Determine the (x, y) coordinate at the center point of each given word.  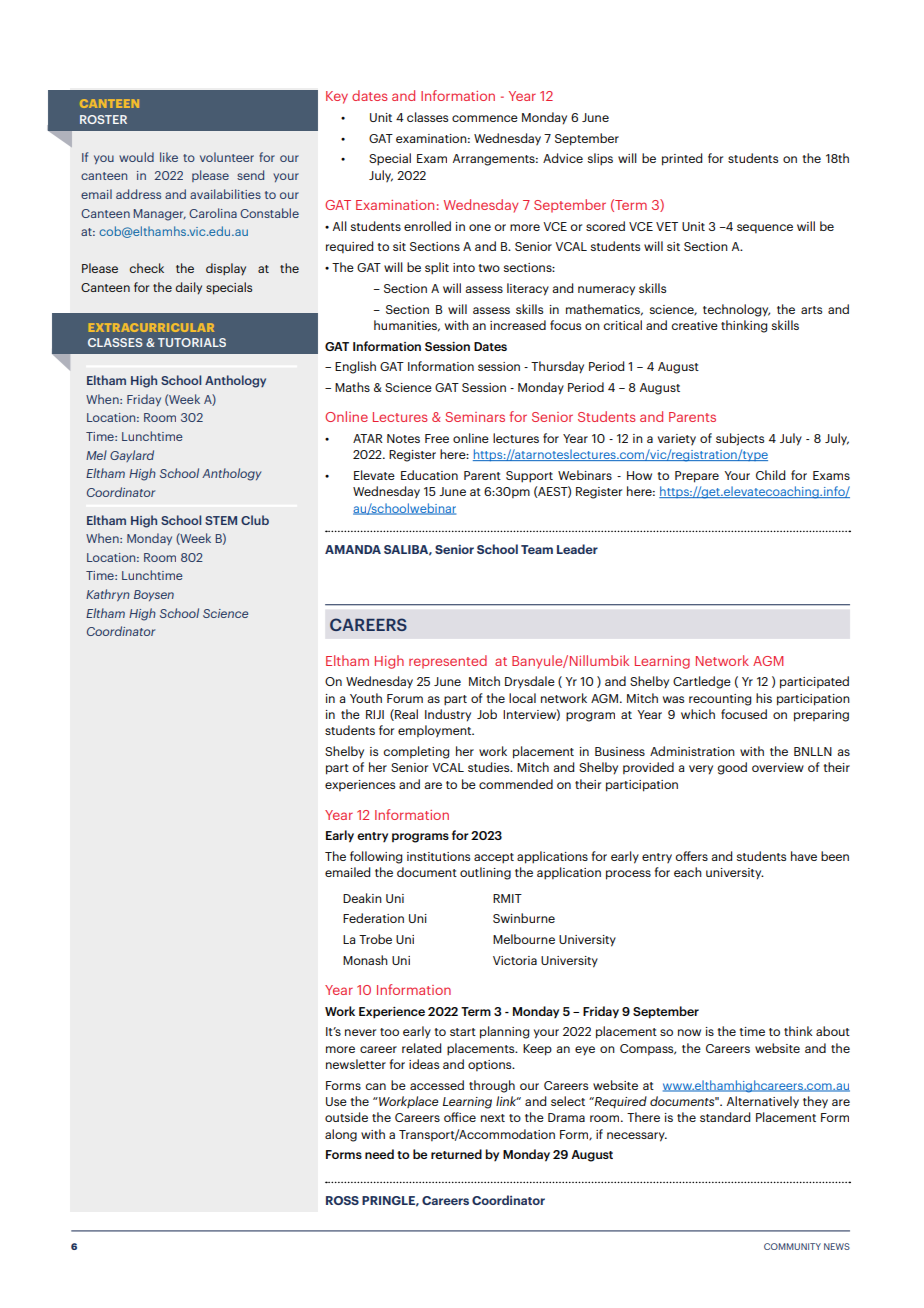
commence (485, 118)
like (169, 157)
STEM (221, 520)
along (341, 1135)
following (376, 857)
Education (429, 475)
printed (682, 159)
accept (494, 858)
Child (770, 475)
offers (691, 856)
